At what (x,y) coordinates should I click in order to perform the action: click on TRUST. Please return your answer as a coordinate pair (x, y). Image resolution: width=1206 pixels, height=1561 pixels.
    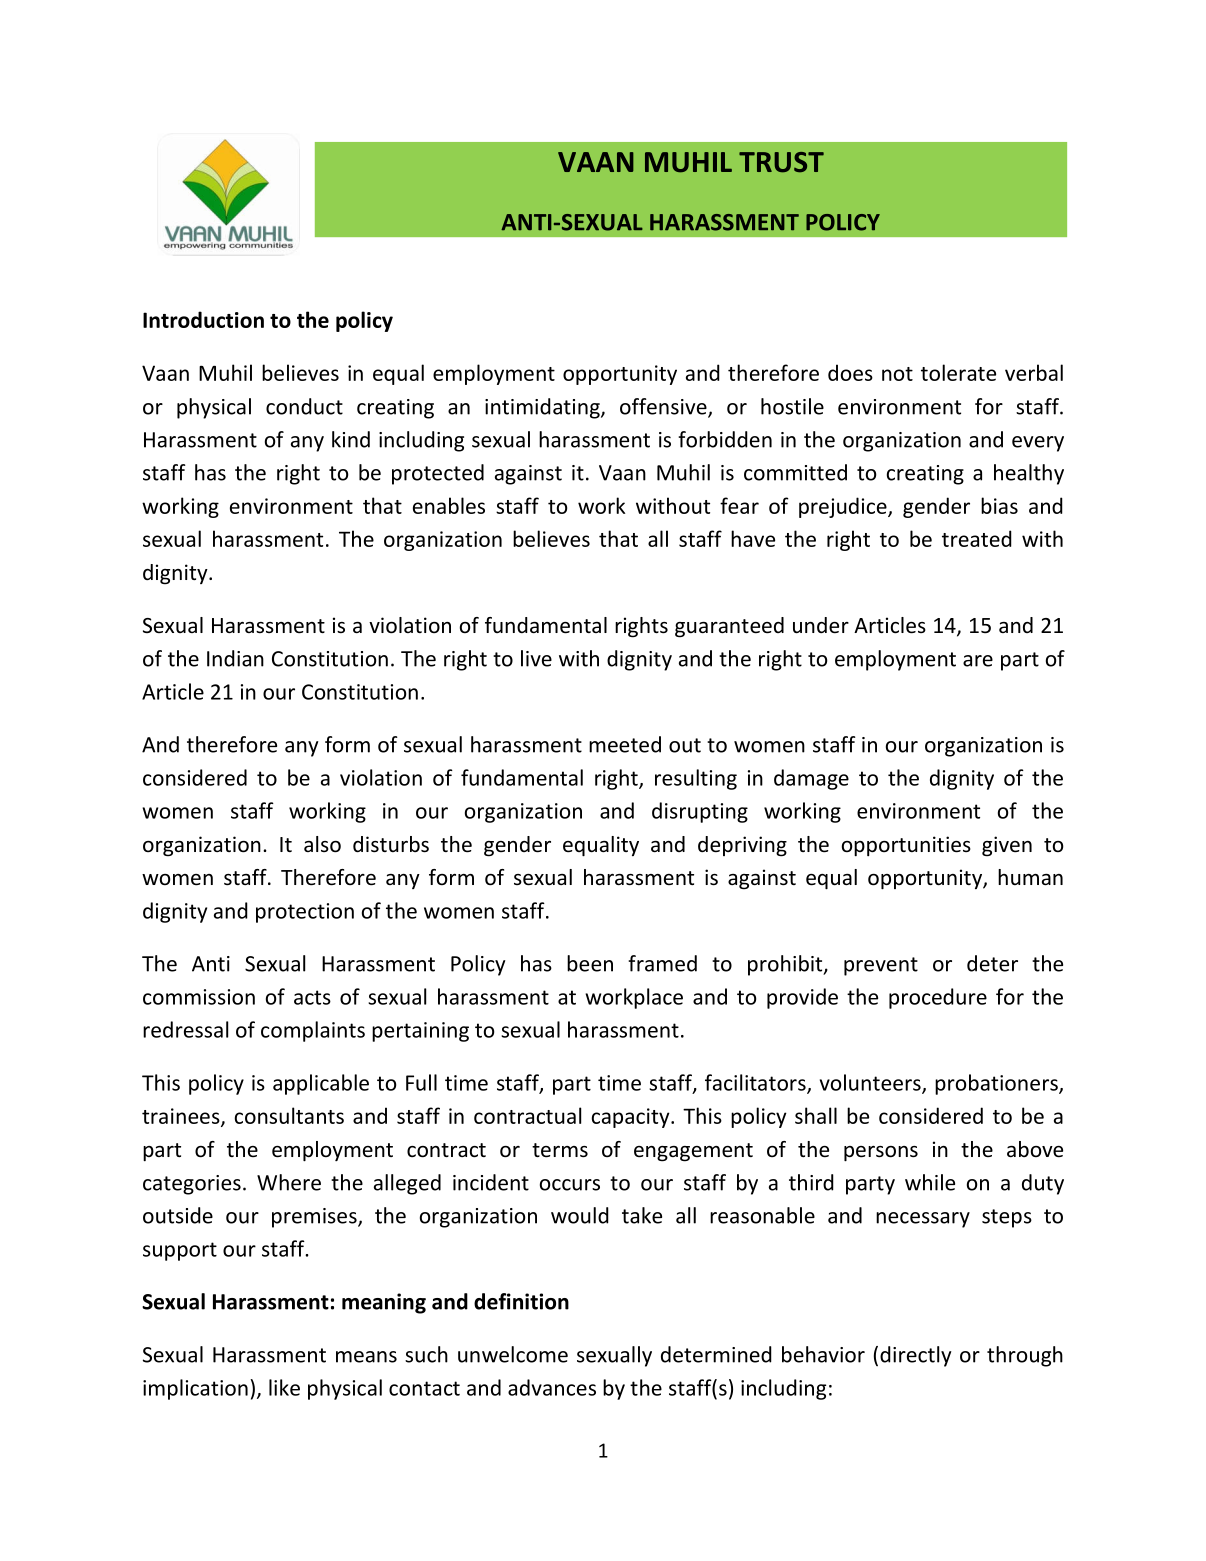
    Looking at the image, I should click on (781, 162).
